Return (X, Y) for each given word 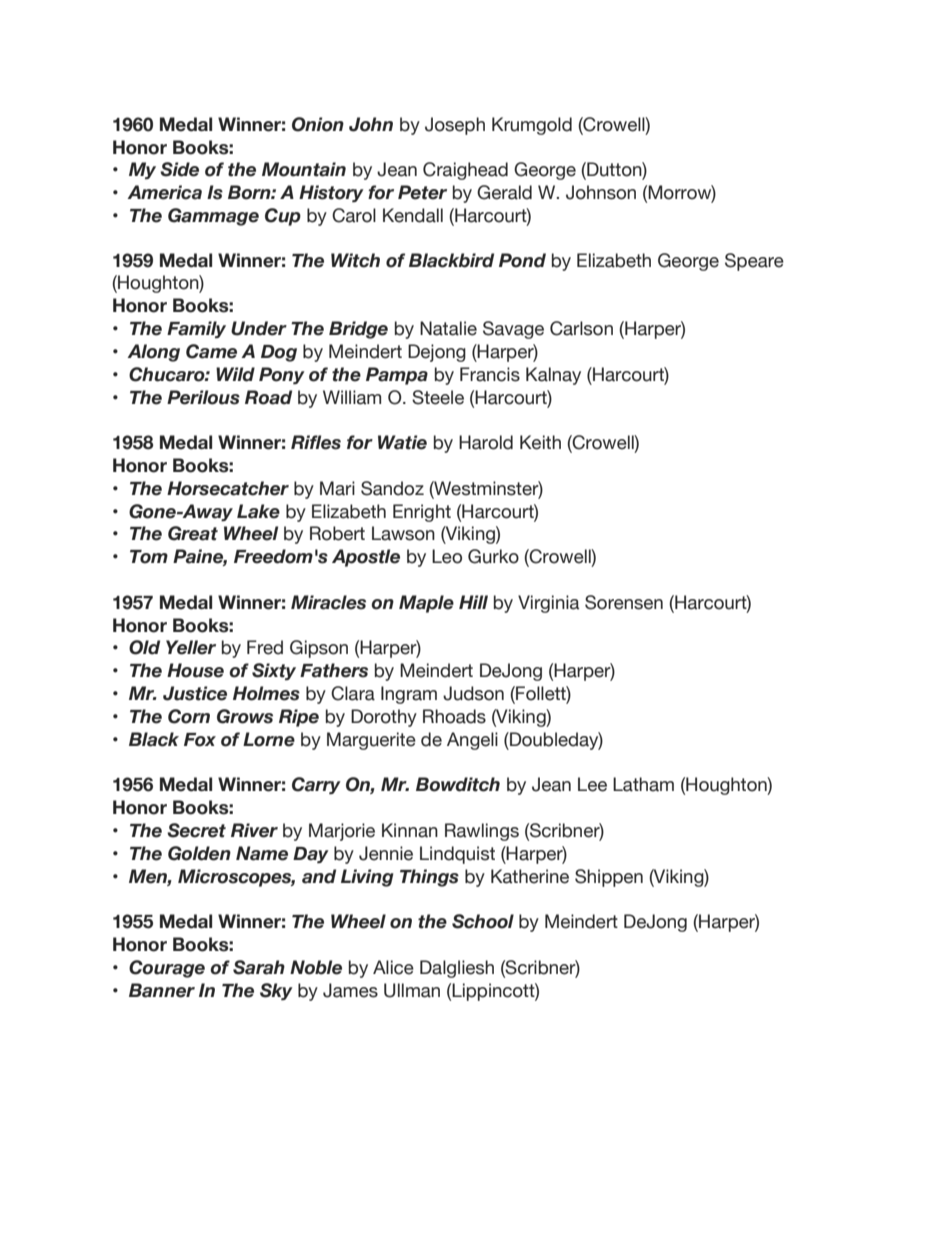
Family (196, 330)
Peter (422, 192)
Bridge (358, 330)
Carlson (581, 328)
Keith (540, 442)
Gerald (504, 192)
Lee (592, 784)
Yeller (191, 647)
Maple (426, 604)
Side (179, 169)
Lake (258, 511)
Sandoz (392, 488)
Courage (167, 969)
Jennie (386, 853)
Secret (196, 830)
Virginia (548, 604)
